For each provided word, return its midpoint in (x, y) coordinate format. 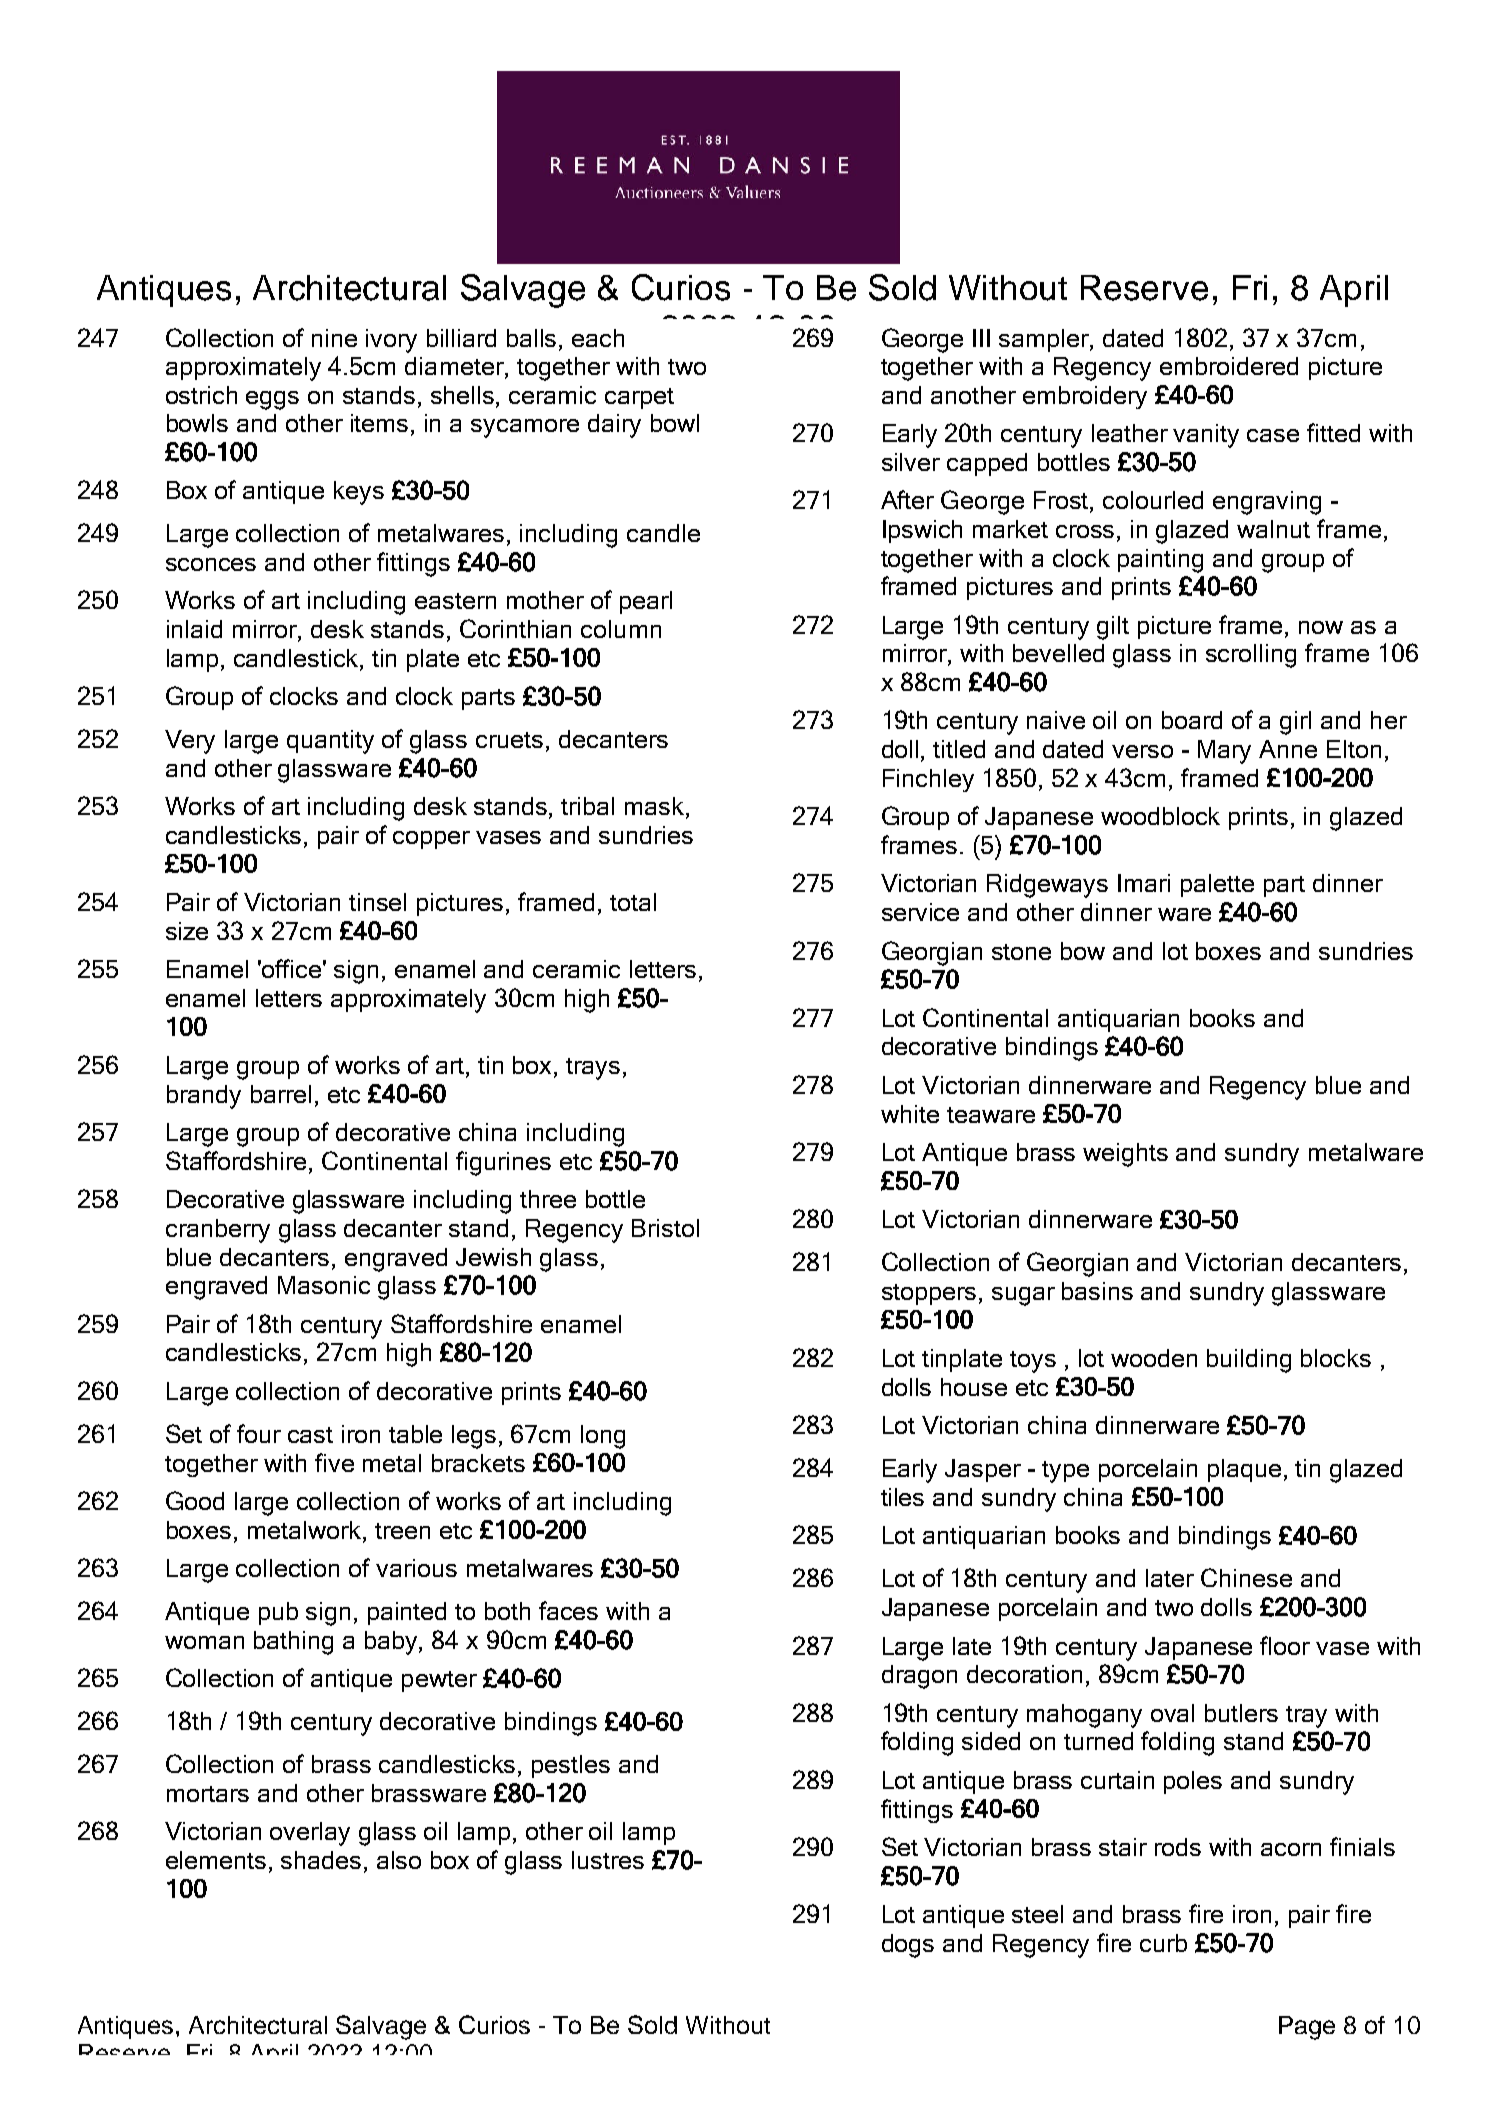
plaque (1244, 1470)
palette (1217, 885)
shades (321, 1860)
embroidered (1229, 366)
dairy (614, 426)
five (334, 1462)
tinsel (377, 902)
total (633, 902)
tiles (902, 1497)
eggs (272, 400)
